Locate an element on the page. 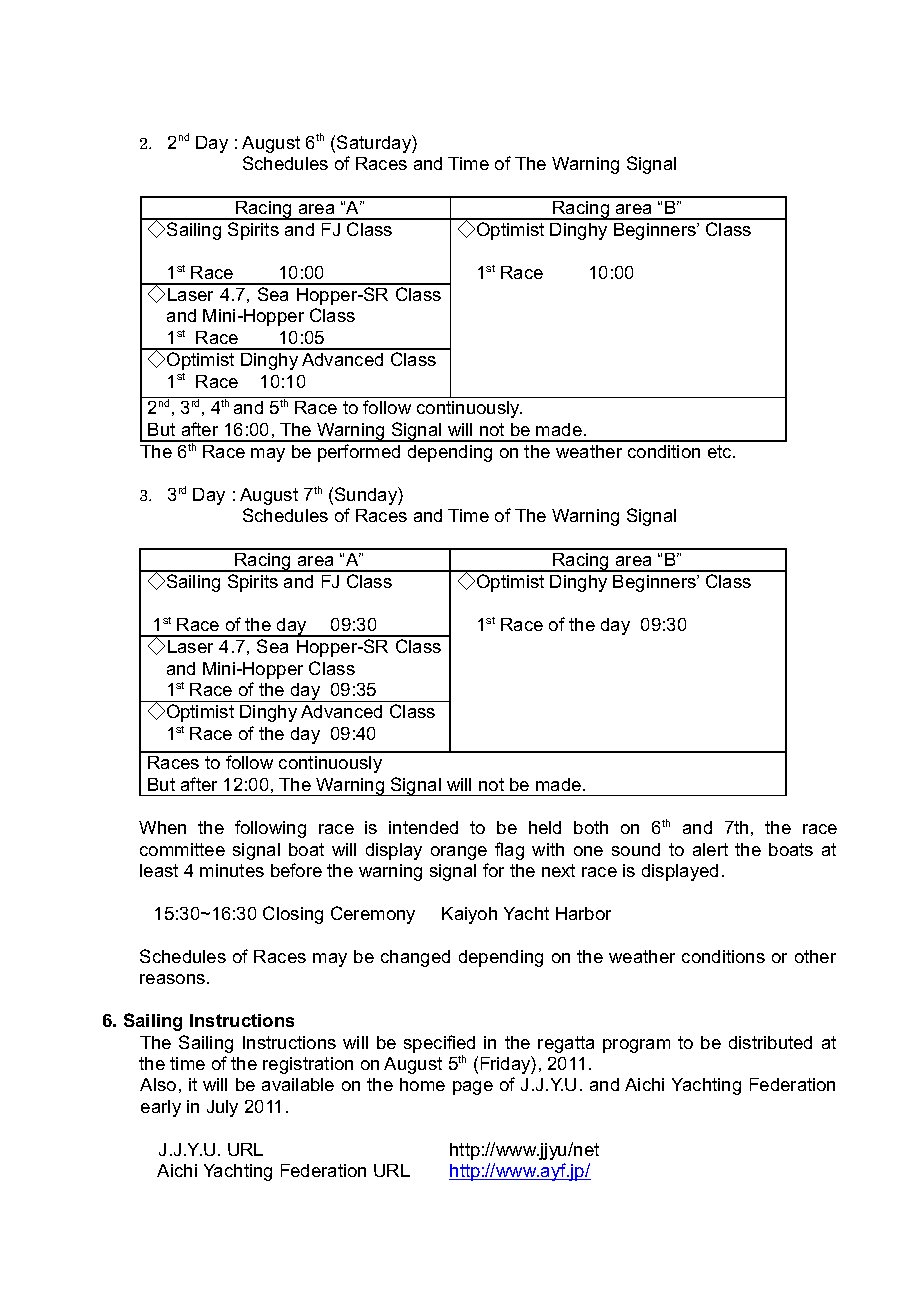 Image resolution: width=924 pixels, height=1308 pixels. one is located at coordinates (588, 851).
